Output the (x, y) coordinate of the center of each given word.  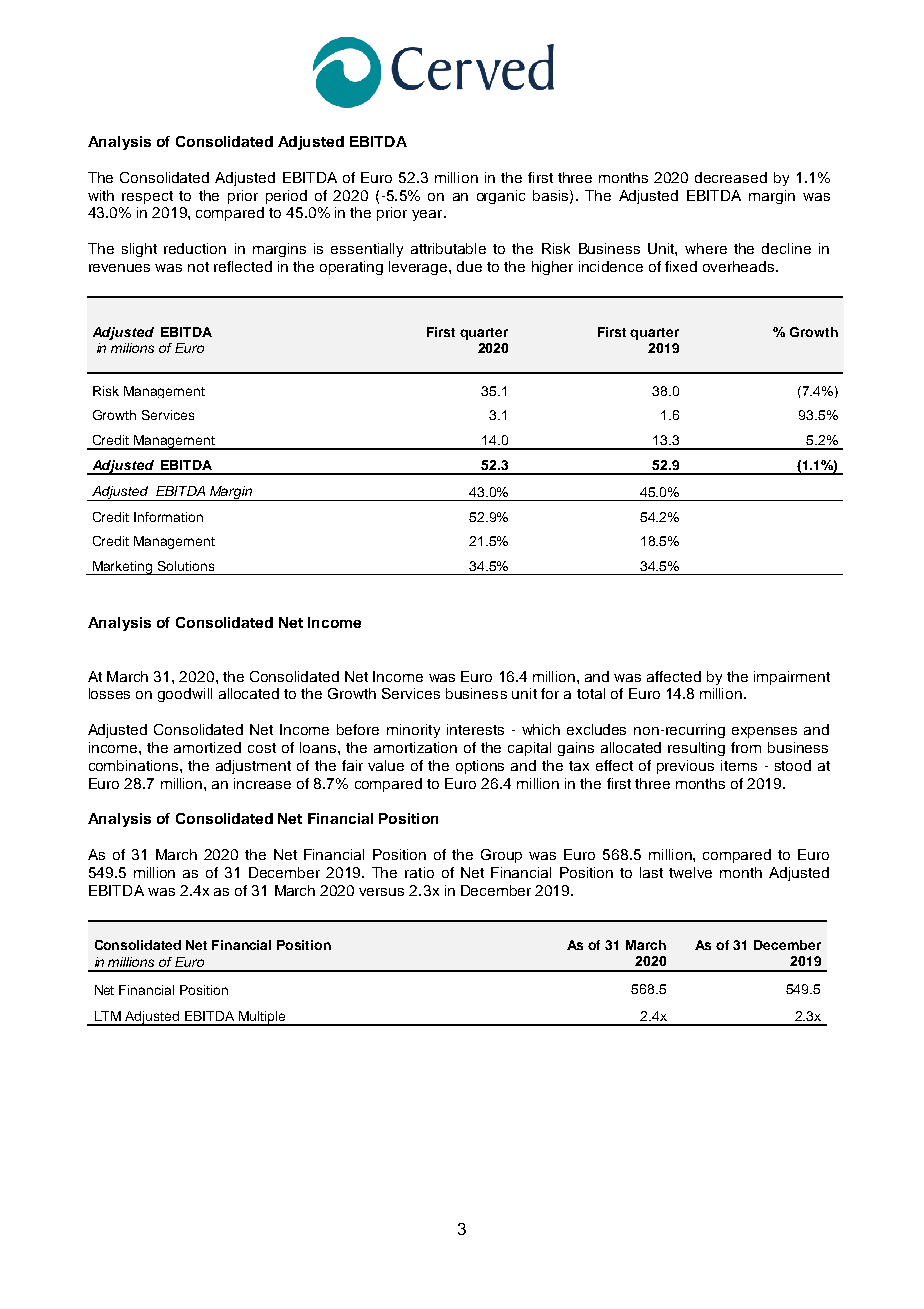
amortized (207, 747)
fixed (681, 266)
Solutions (186, 566)
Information (168, 517)
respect (147, 197)
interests (475, 729)
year (428, 215)
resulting (696, 749)
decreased (731, 177)
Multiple (262, 1018)
